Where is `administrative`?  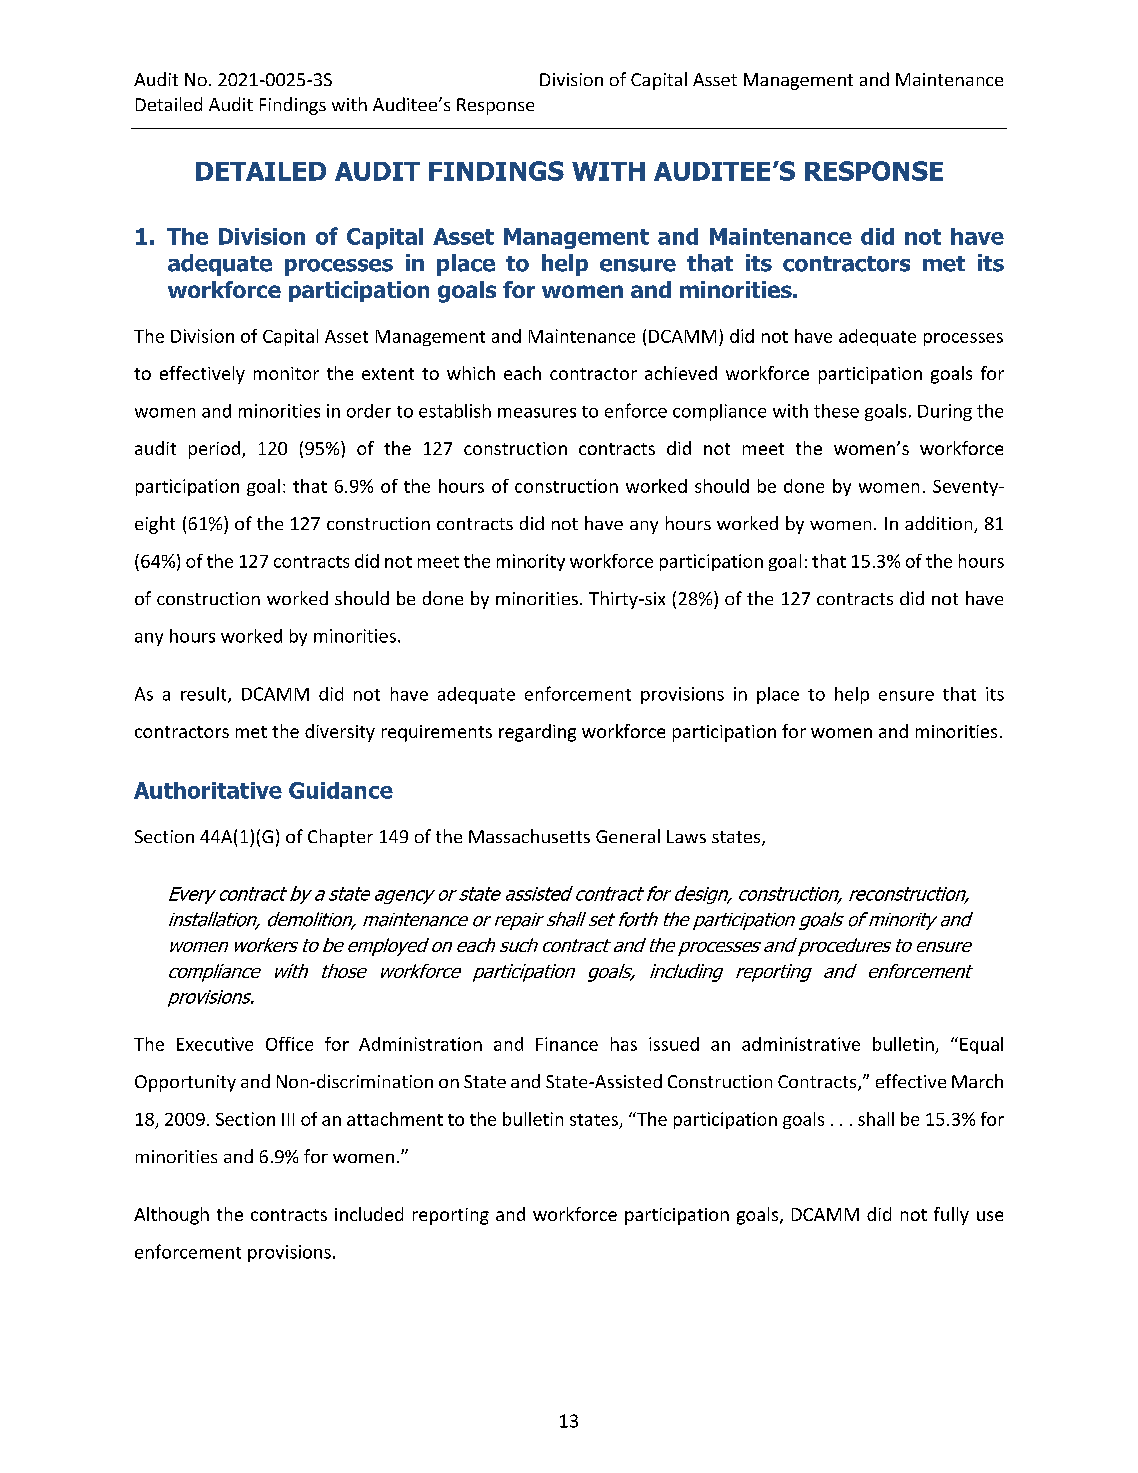
administrative is located at coordinates (801, 1044).
